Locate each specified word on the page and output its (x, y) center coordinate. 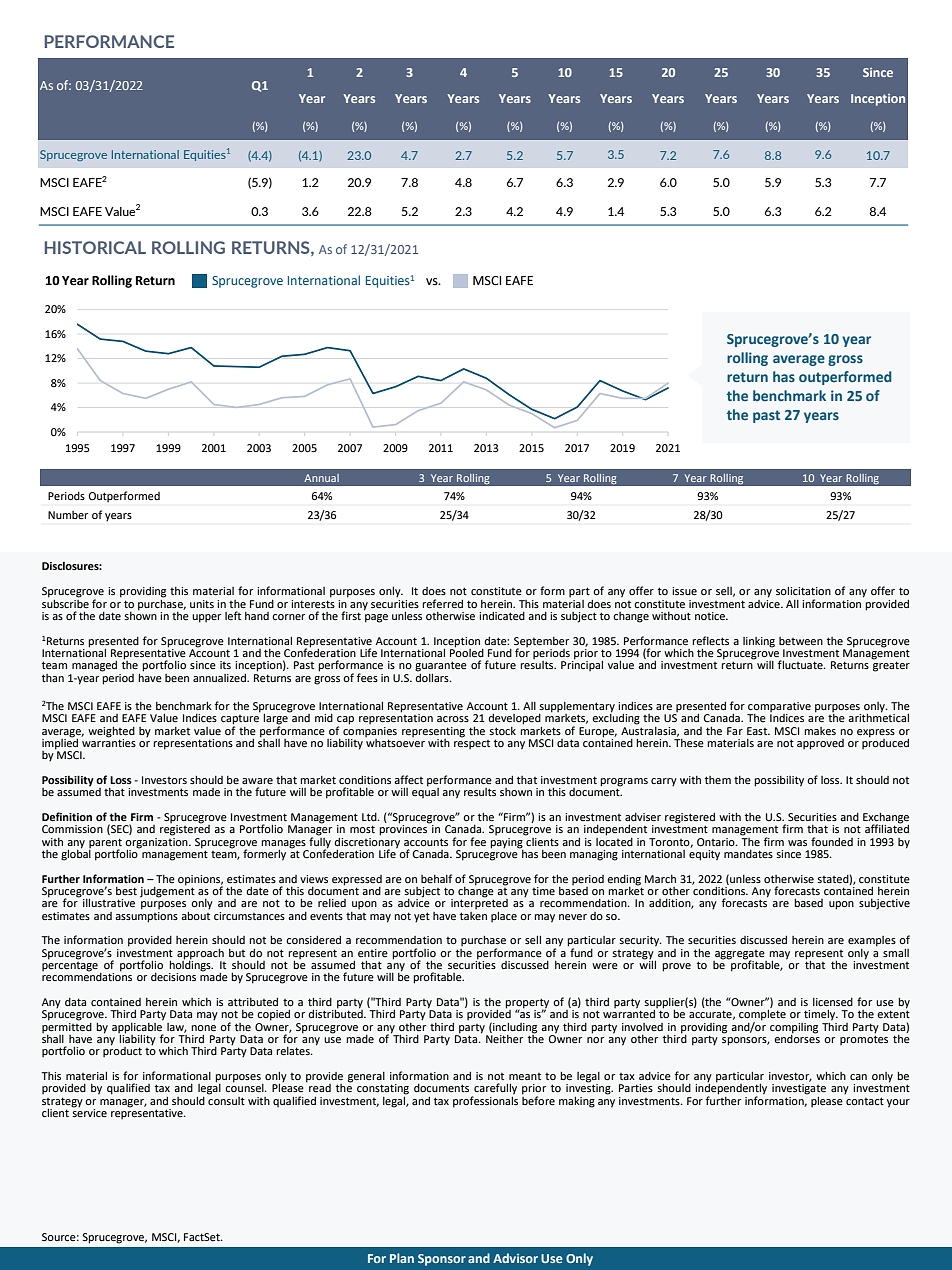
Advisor (515, 1258)
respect (472, 743)
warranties (108, 741)
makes (820, 731)
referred (442, 603)
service (89, 1112)
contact (865, 1101)
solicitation (803, 591)
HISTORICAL (95, 247)
